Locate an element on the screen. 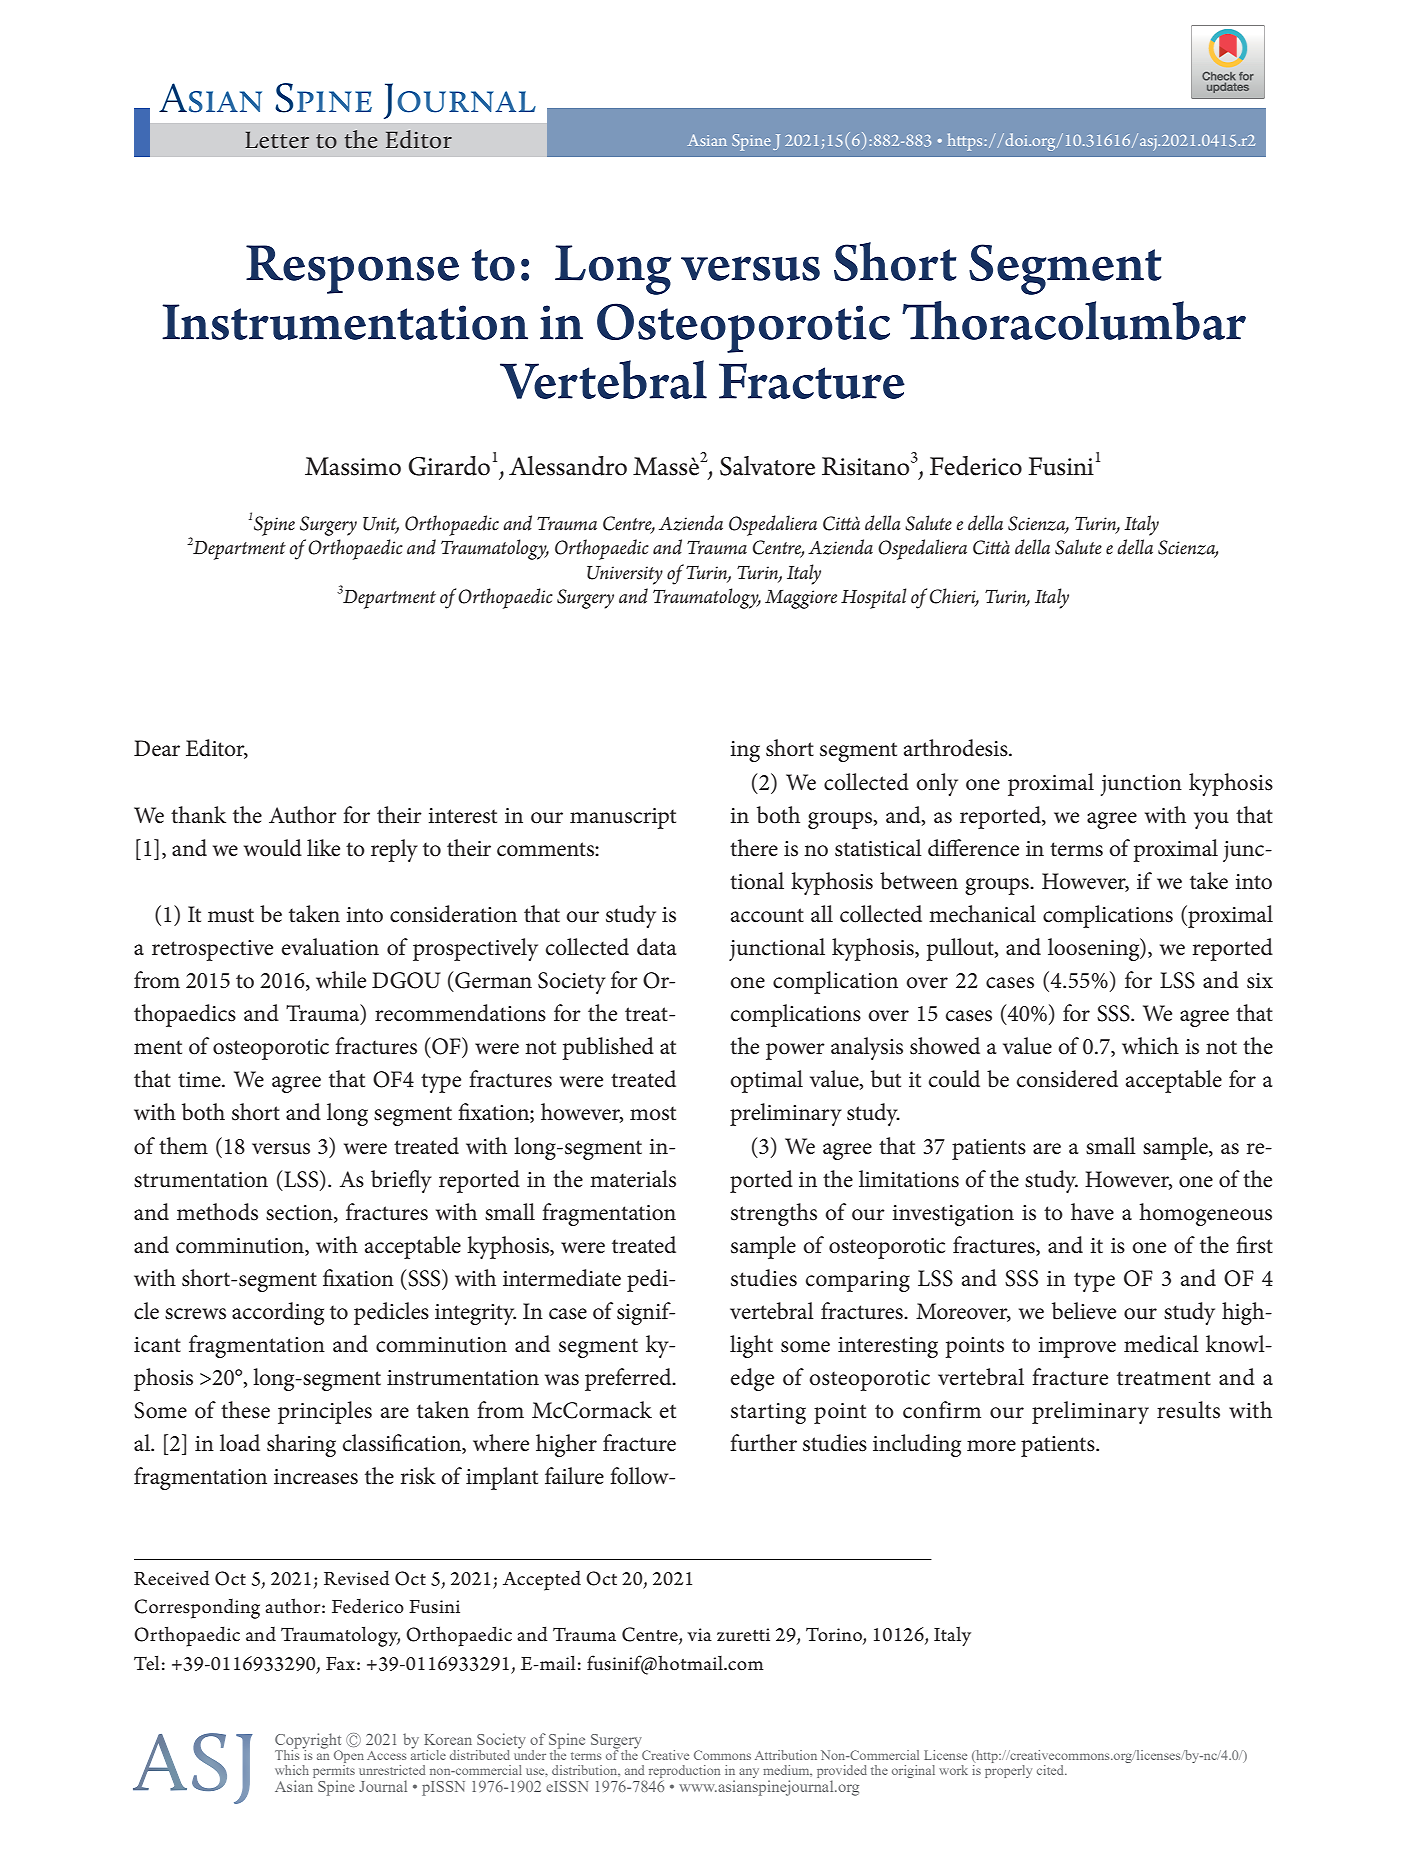 The width and height of the screenshot is (1407, 1876). evaluation is located at coordinates (330, 947).
